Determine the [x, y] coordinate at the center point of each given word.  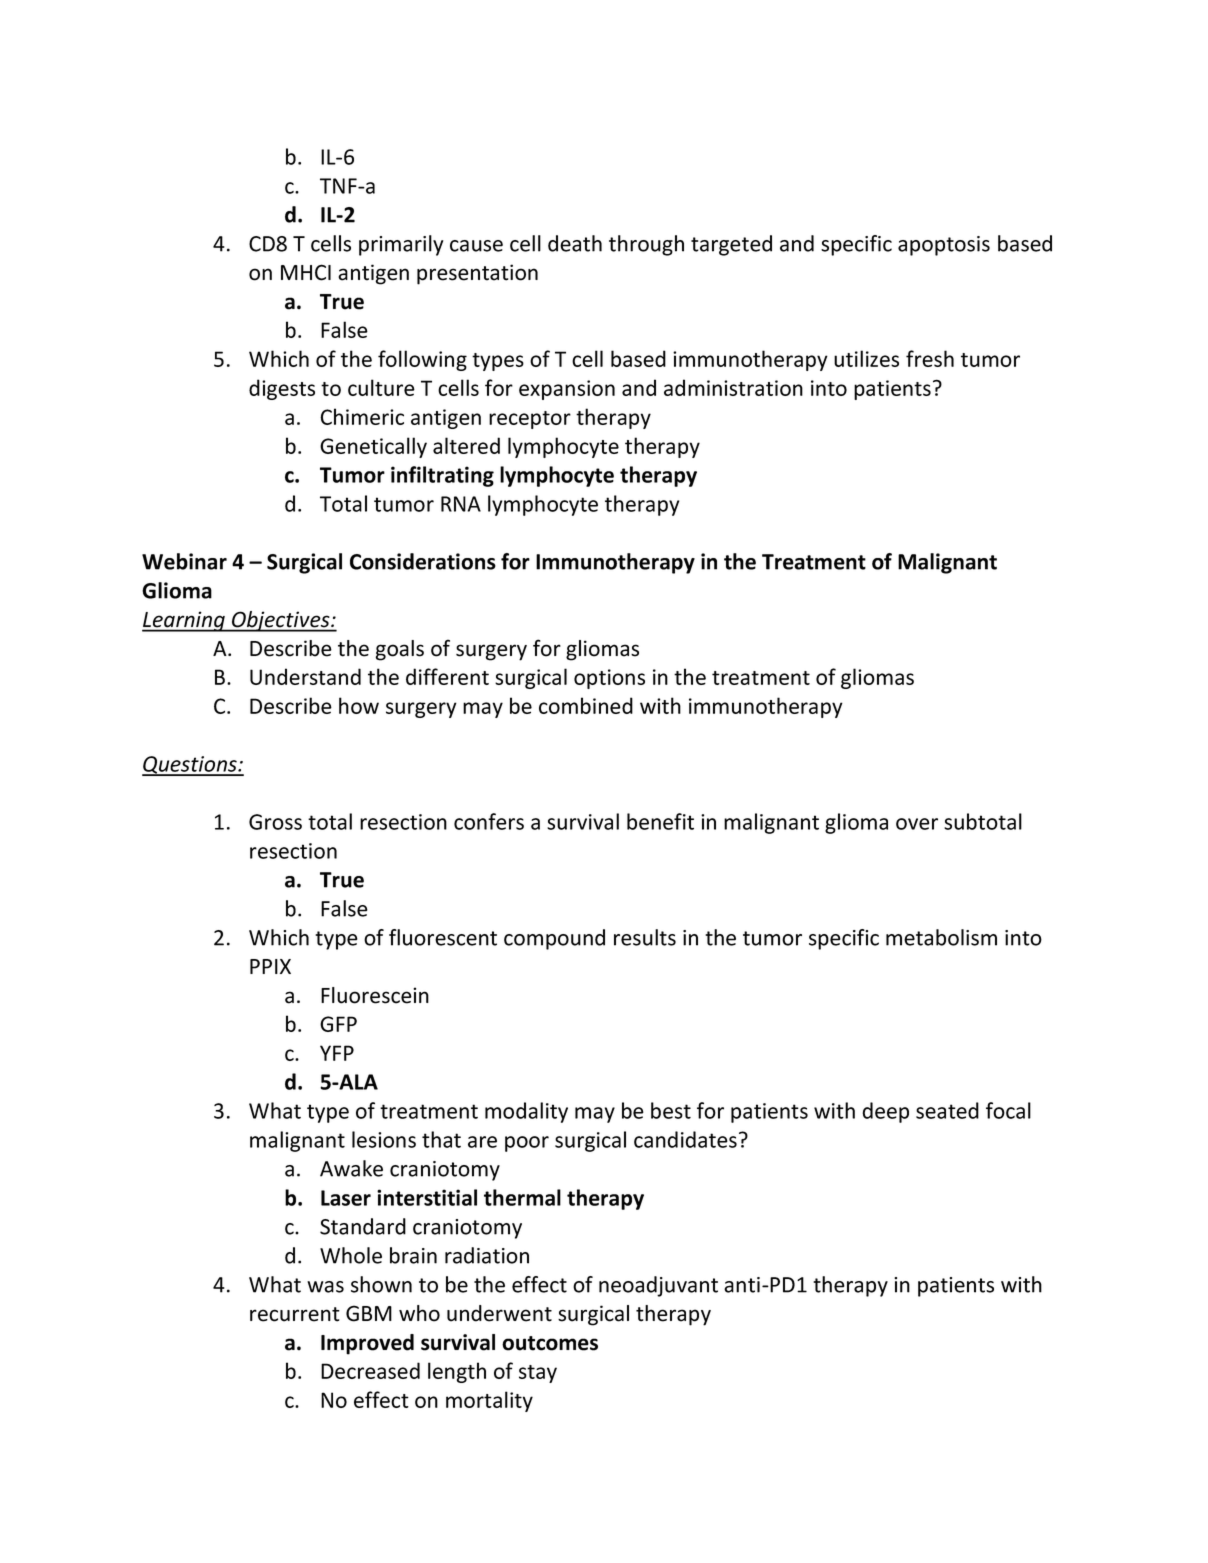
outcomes [550, 1343]
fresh [930, 358]
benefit [660, 821]
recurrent [295, 1314]
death [575, 243]
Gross [275, 822]
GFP [338, 1024]
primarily [401, 245]
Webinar [184, 561]
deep [885, 1112]
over [917, 824]
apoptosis [944, 246]
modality [526, 1112]
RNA [461, 504]
